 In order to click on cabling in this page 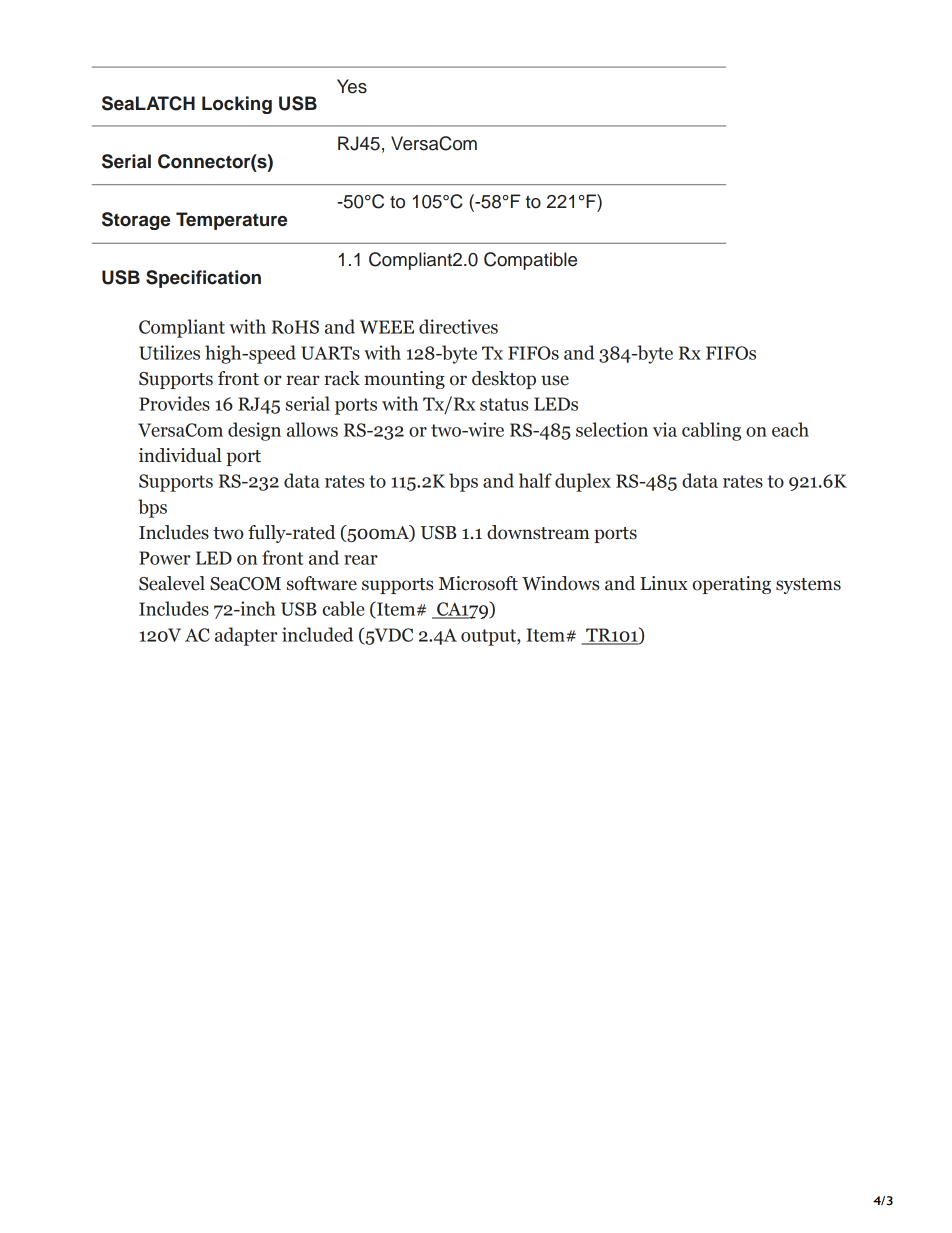, I will do `click(711, 431)`.
